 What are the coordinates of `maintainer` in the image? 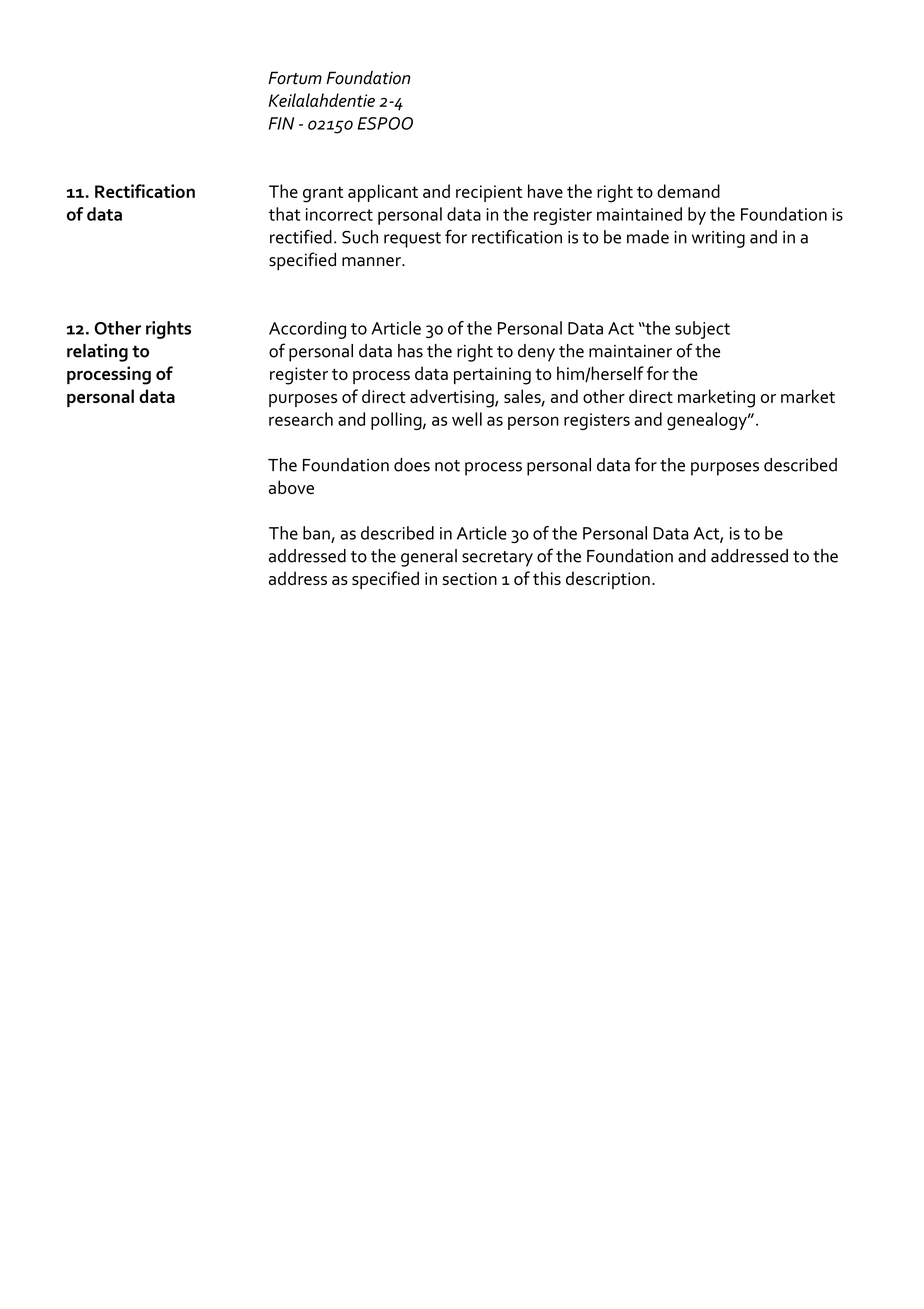 It's located at (630, 351).
